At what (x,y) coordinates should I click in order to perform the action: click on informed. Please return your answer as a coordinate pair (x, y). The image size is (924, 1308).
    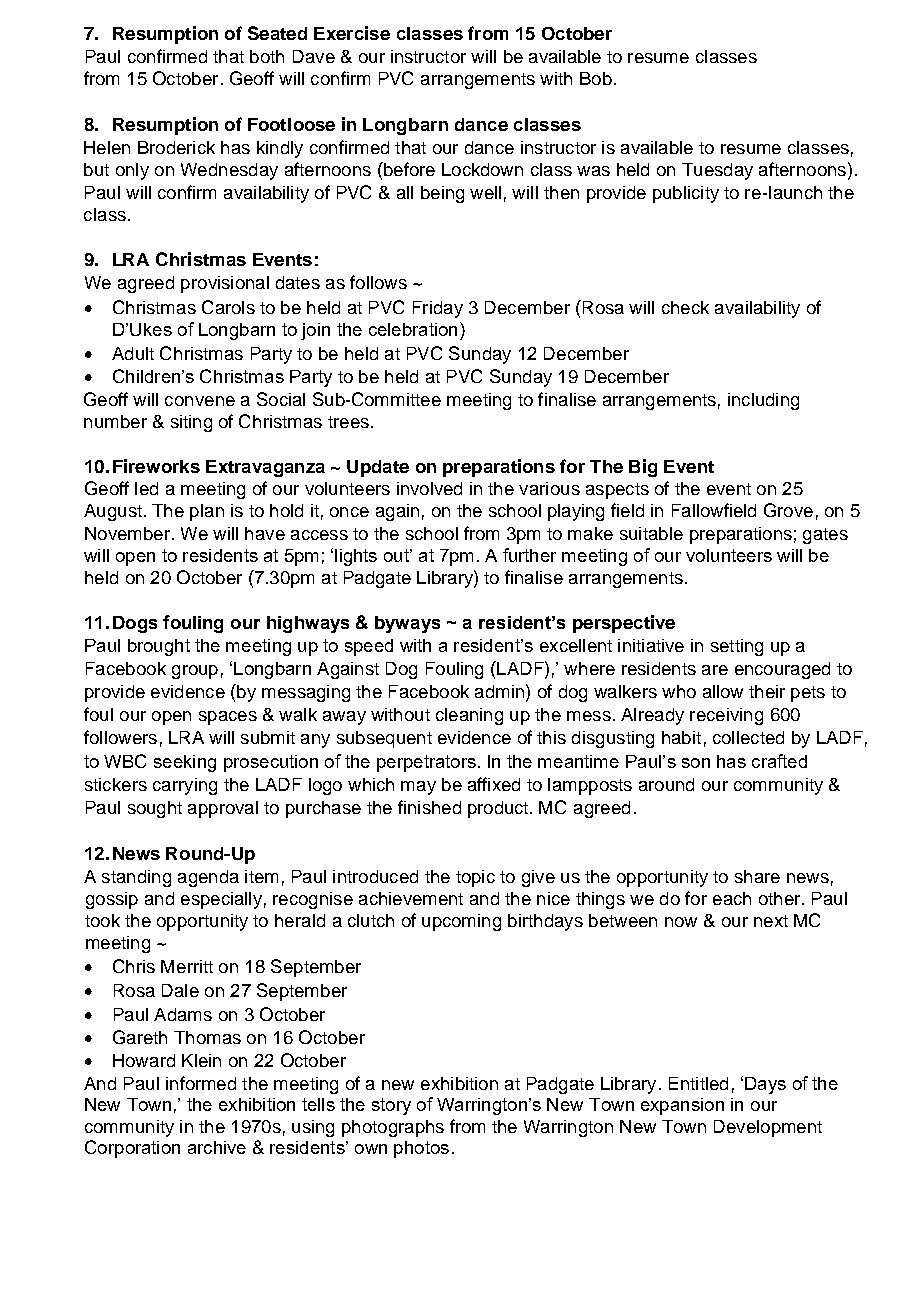
    Looking at the image, I should click on (201, 1083).
